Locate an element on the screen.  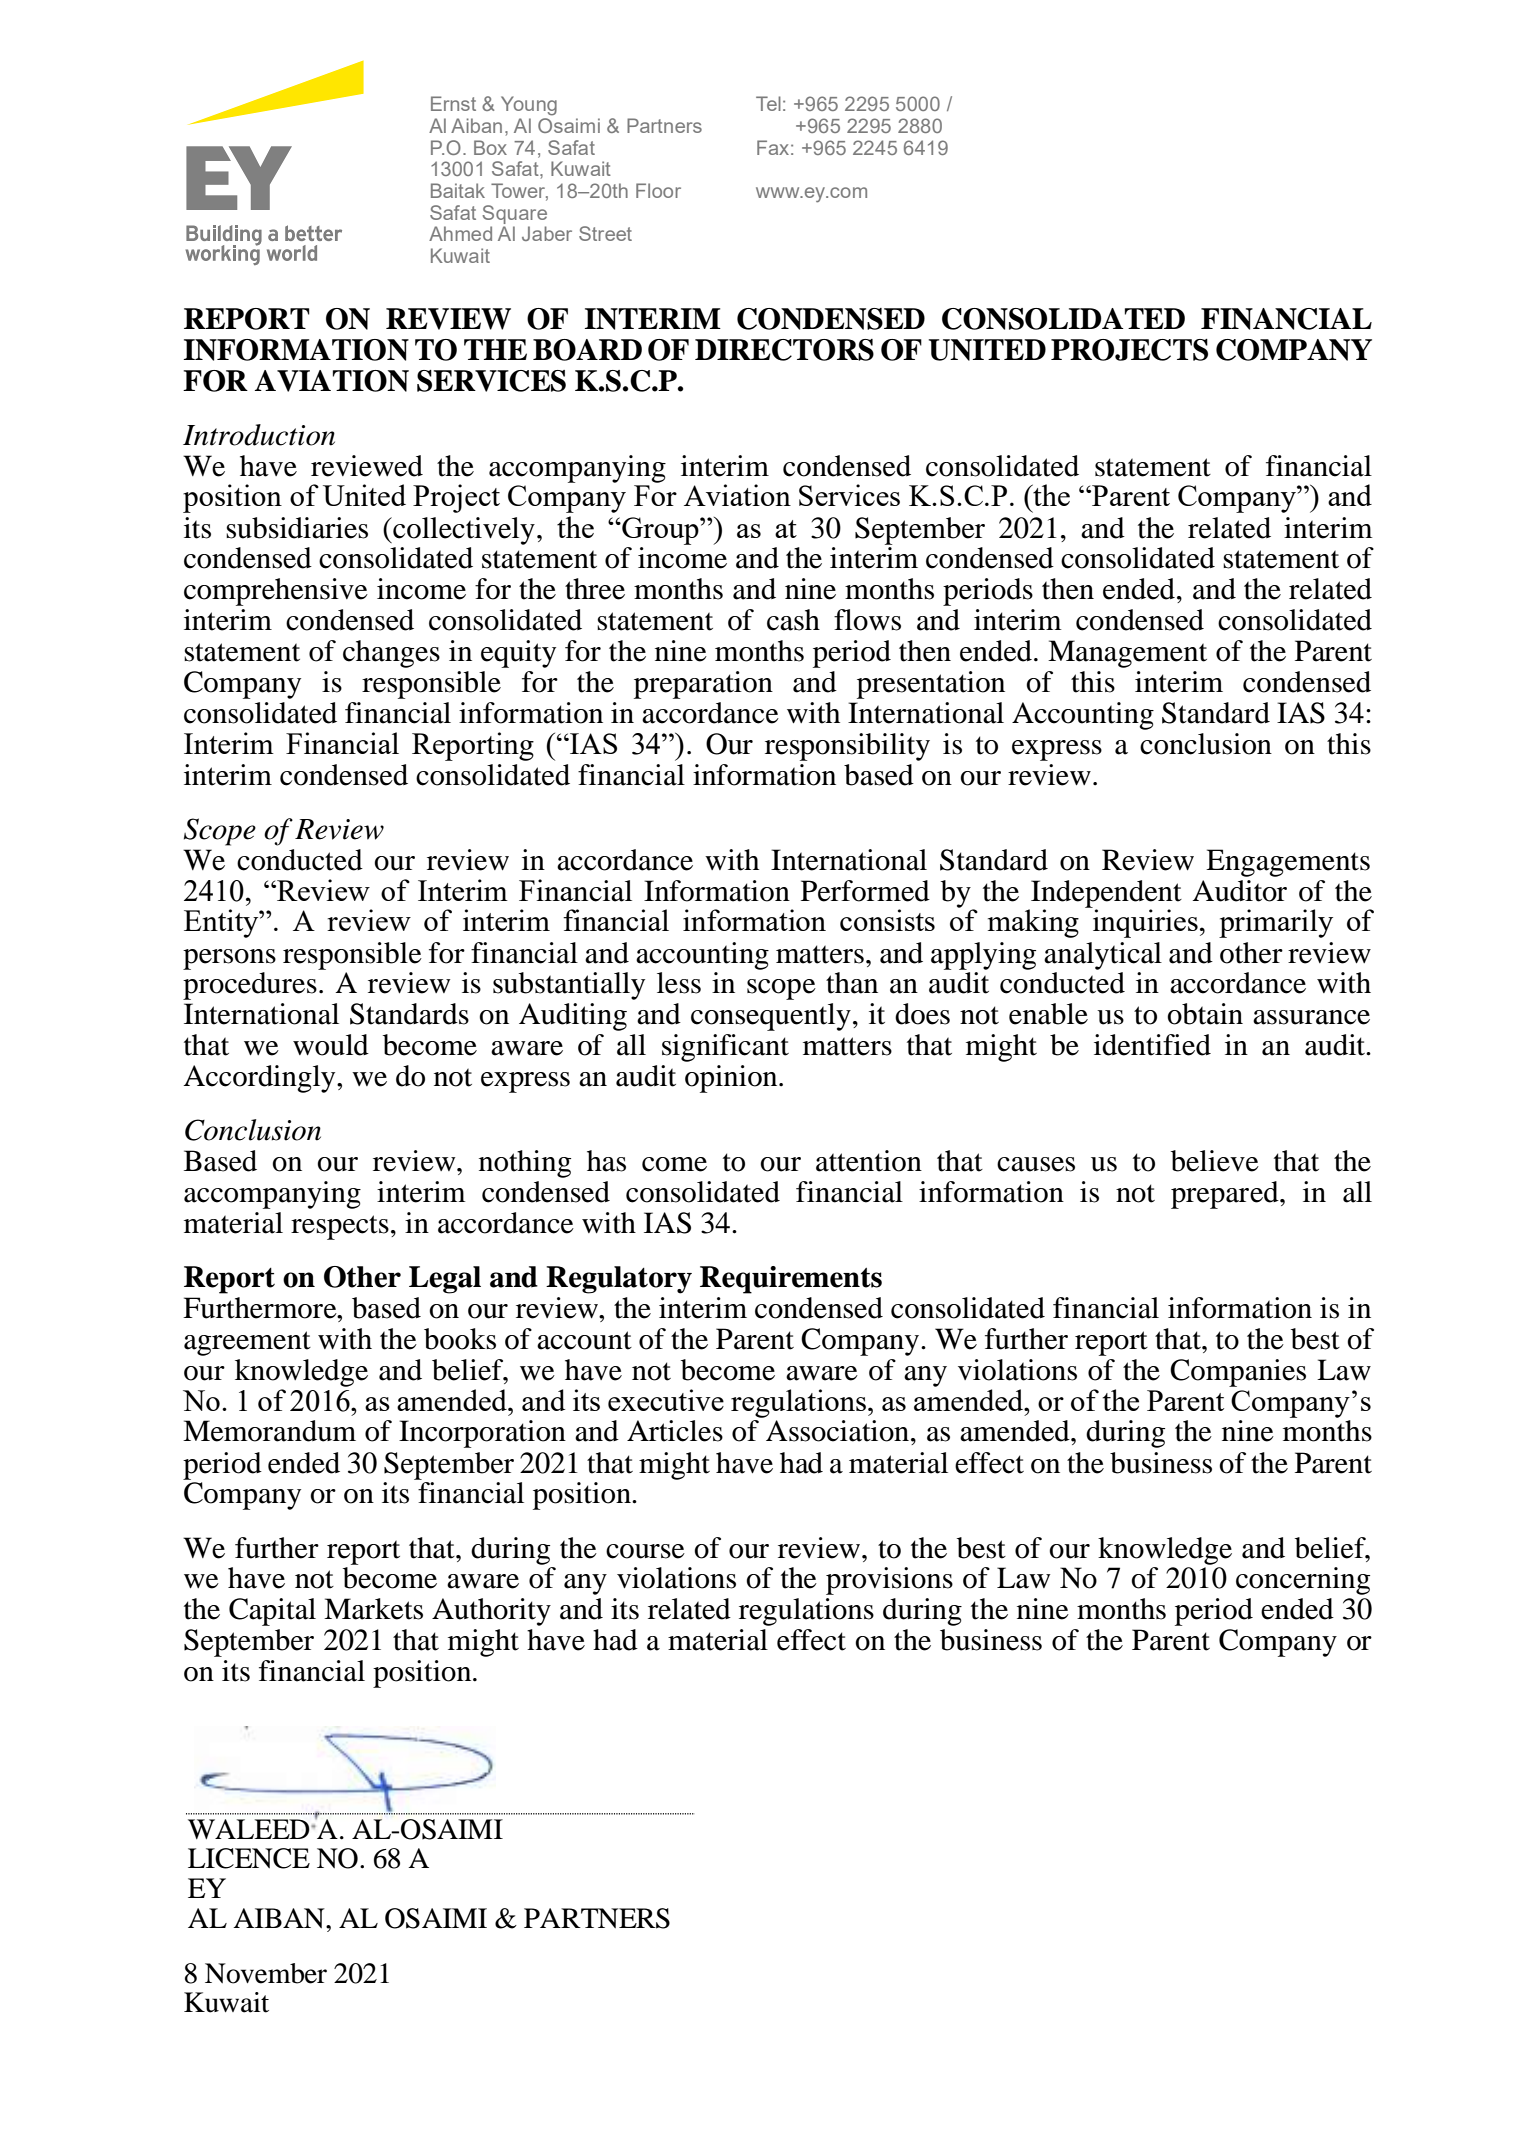
changes is located at coordinates (391, 654).
